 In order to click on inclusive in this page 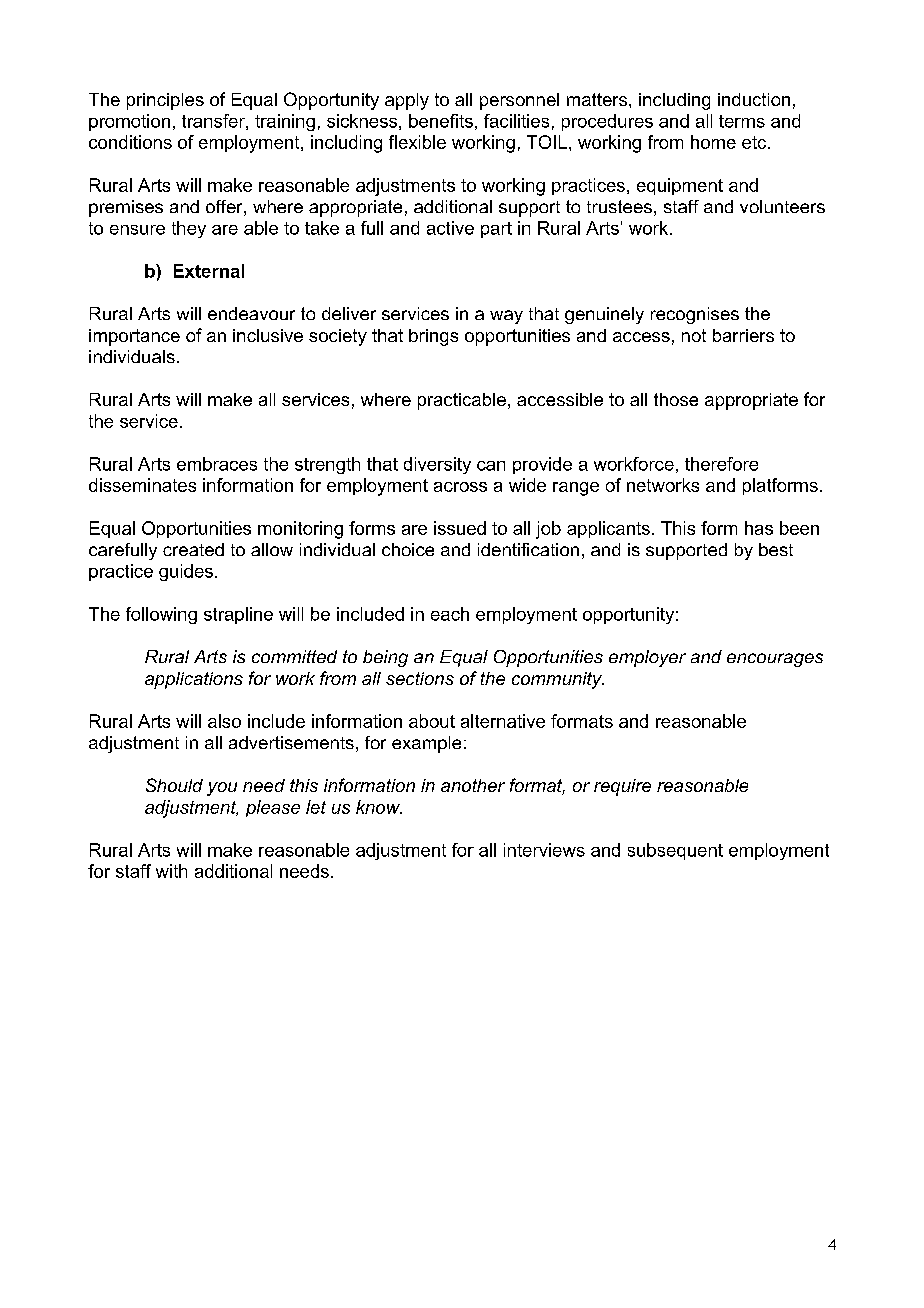, I will do `click(268, 335)`.
